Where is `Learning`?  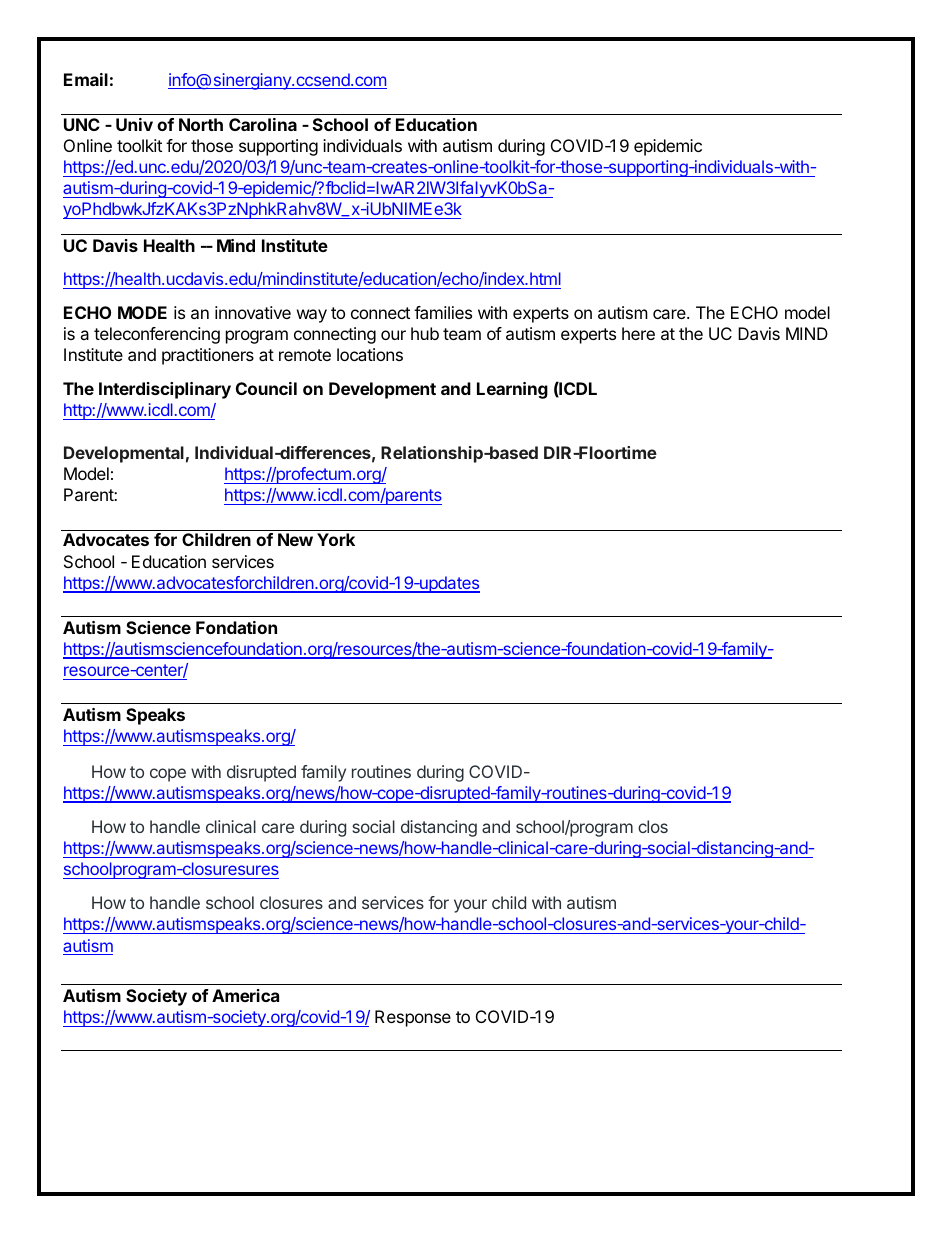
Learning is located at coordinates (512, 390).
